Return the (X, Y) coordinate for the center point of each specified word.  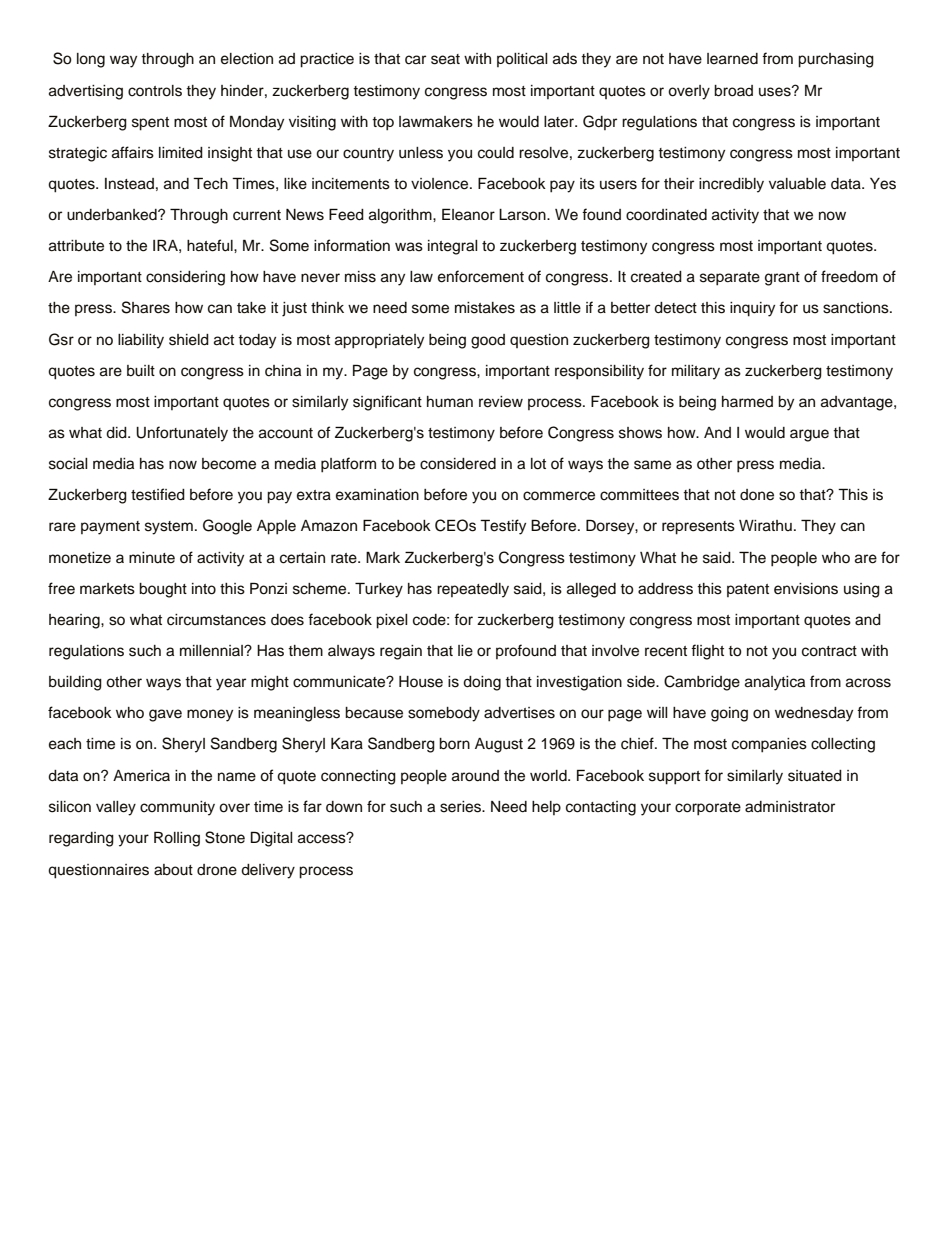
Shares (146, 307)
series (462, 807)
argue (809, 435)
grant (782, 279)
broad (733, 91)
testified (158, 494)
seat (445, 59)
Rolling (177, 839)
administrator (790, 807)
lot (538, 464)
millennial (212, 651)
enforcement (481, 276)
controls (155, 91)
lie (465, 651)
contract (829, 651)
